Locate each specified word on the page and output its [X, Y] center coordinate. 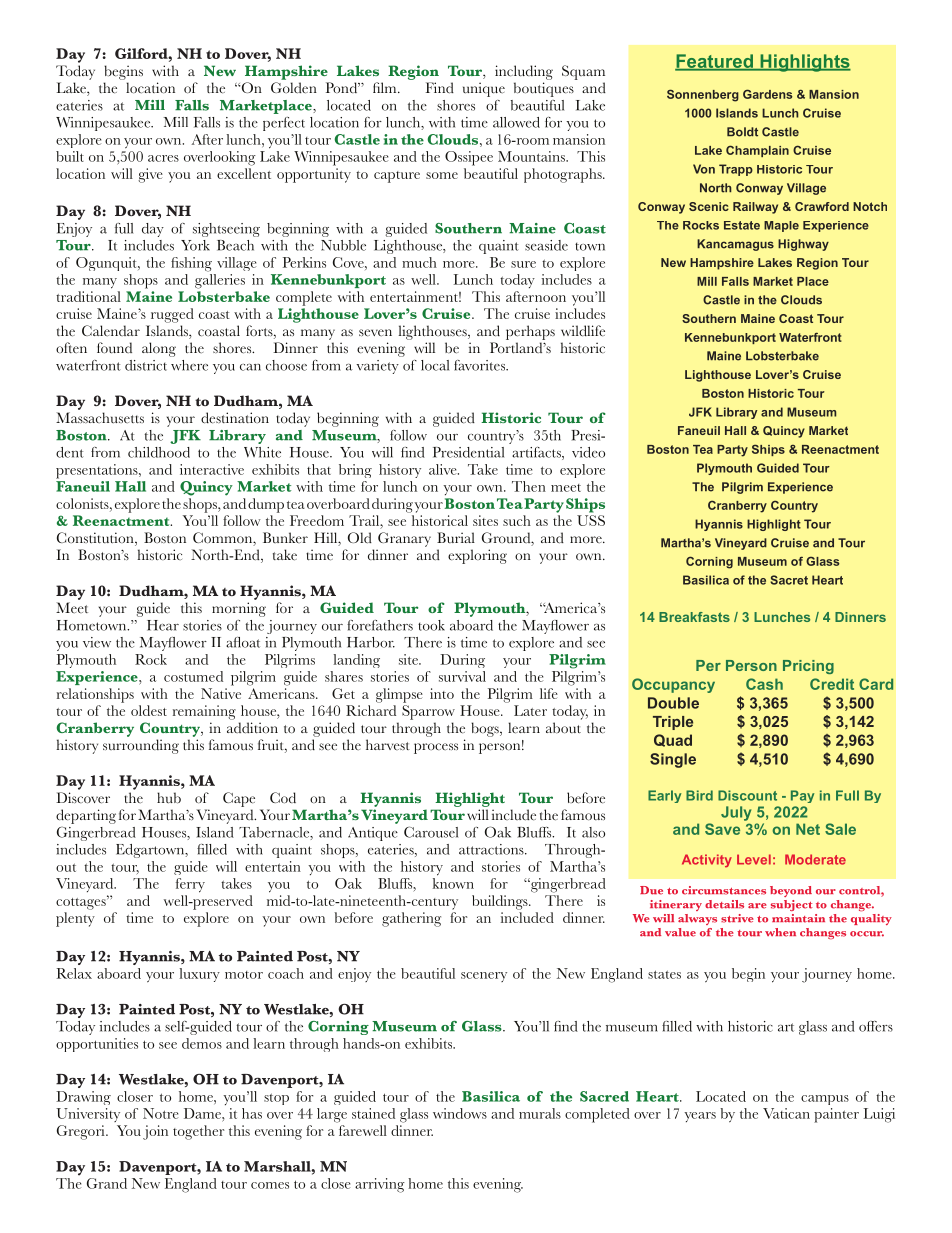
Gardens [767, 94]
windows [460, 1113]
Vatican [786, 1113]
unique [484, 89]
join [155, 1132]
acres [163, 158]
